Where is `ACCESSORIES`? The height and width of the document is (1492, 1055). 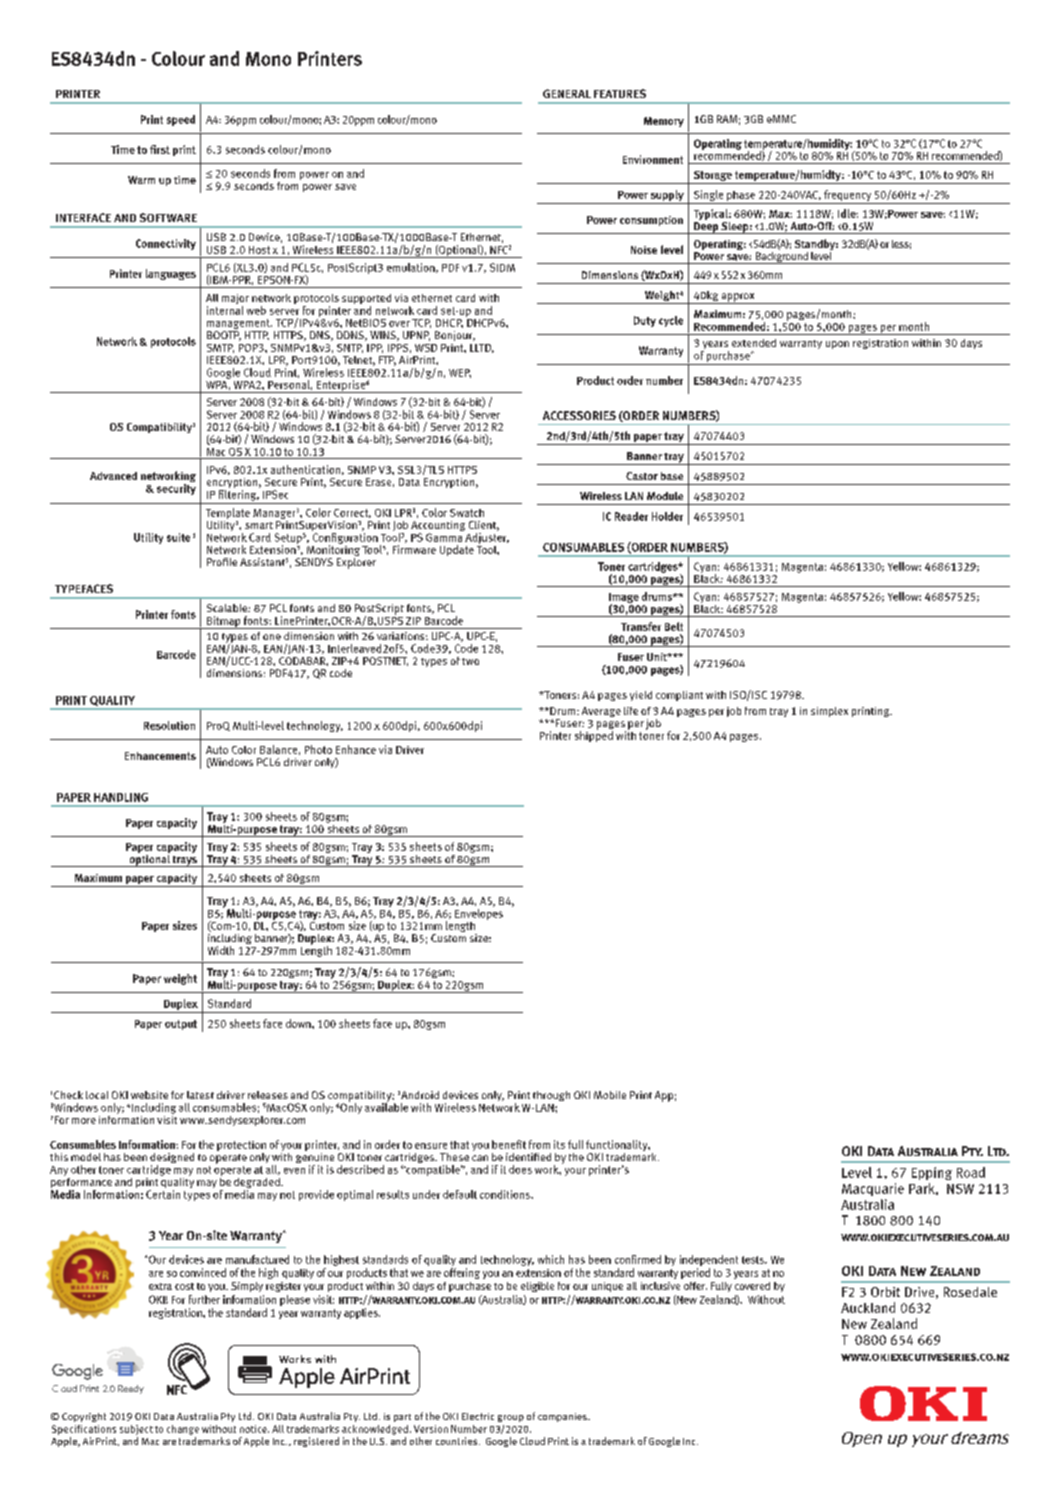
ACCESSORIES is located at coordinates (579, 415).
